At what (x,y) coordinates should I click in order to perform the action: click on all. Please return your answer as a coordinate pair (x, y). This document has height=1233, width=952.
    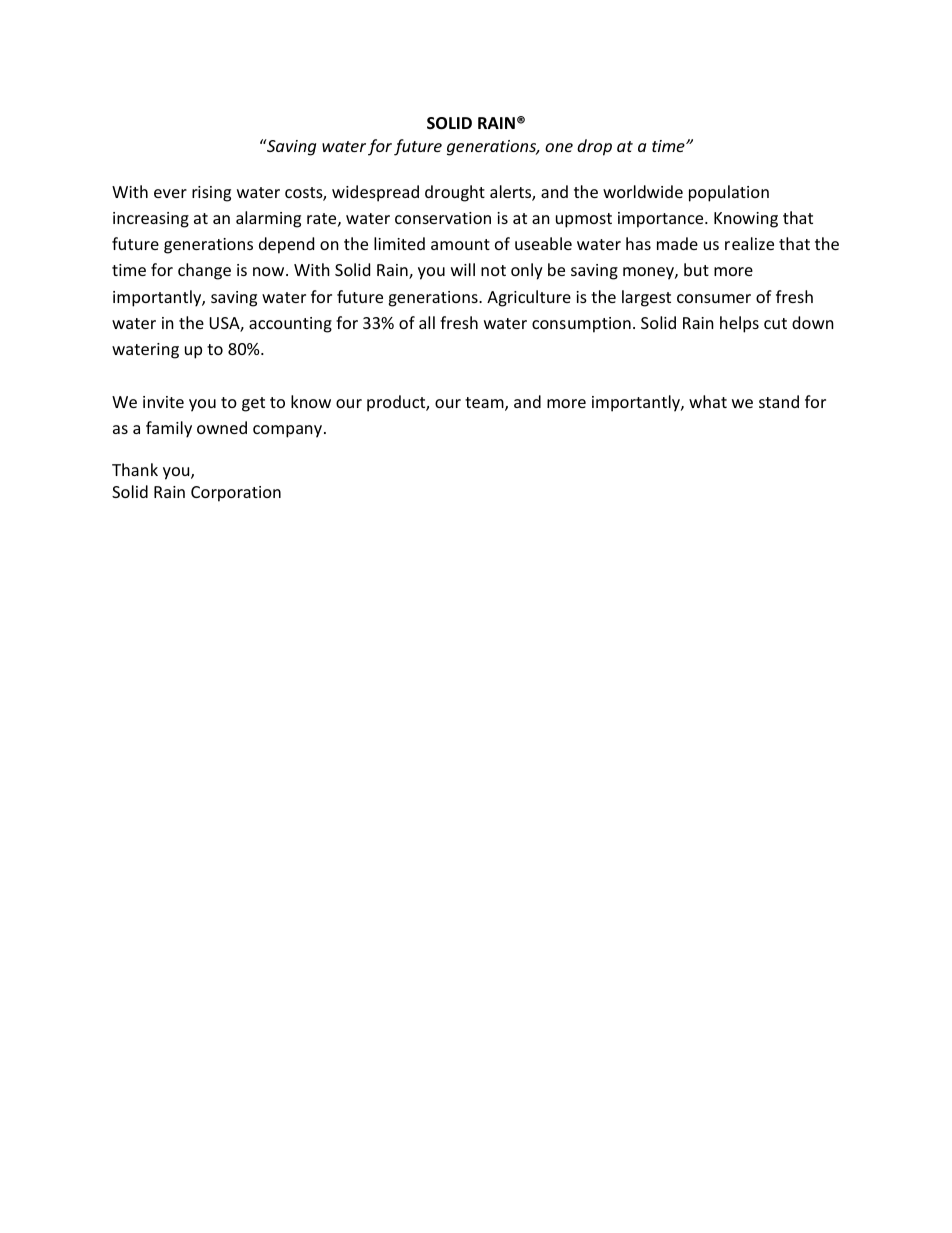
    Looking at the image, I should click on (427, 322).
